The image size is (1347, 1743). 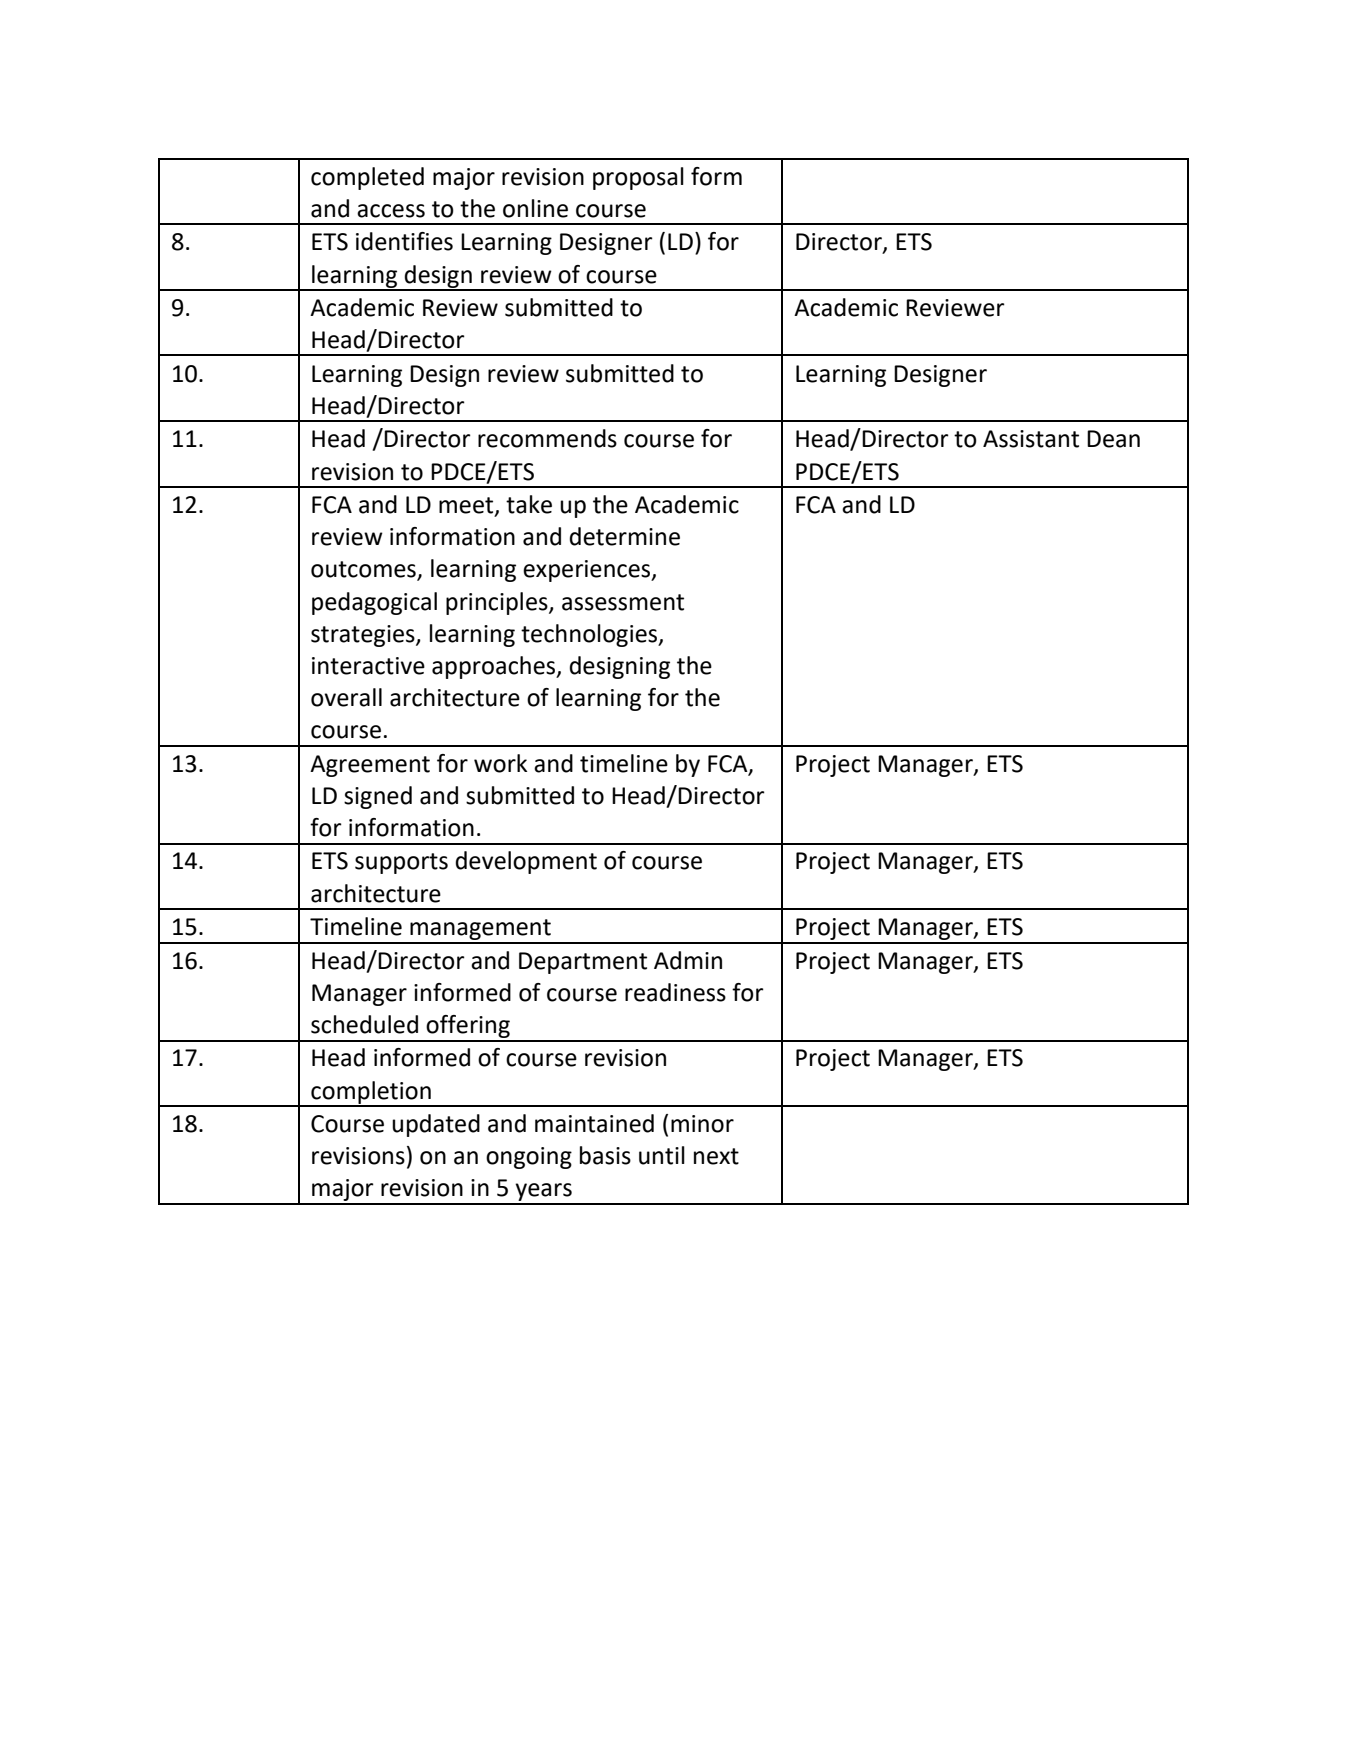 What do you see at coordinates (436, 1125) in the image?
I see `updated` at bounding box center [436, 1125].
